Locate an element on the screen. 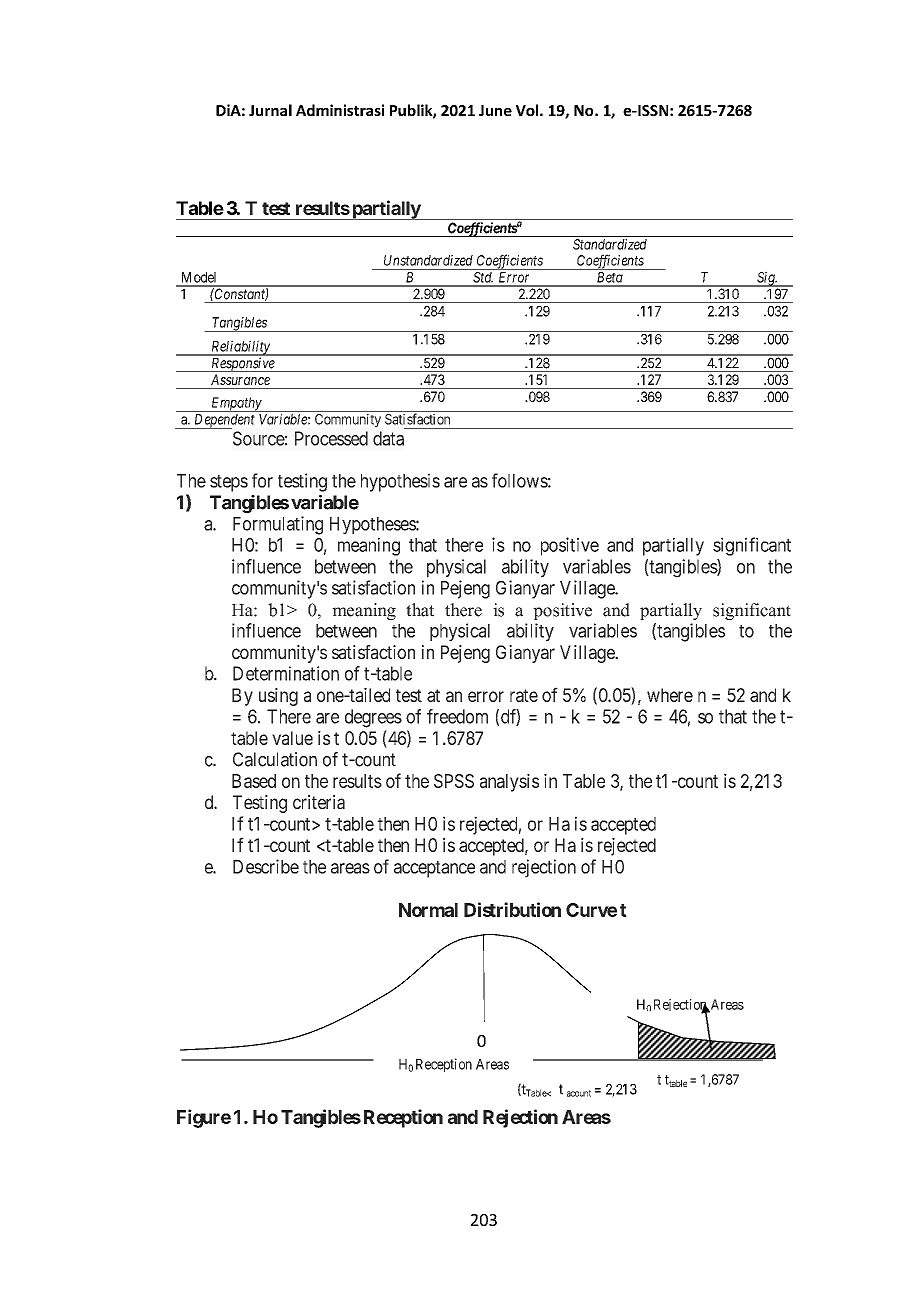 The width and height of the screenshot is (924, 1308). analysis is located at coordinates (509, 783).
